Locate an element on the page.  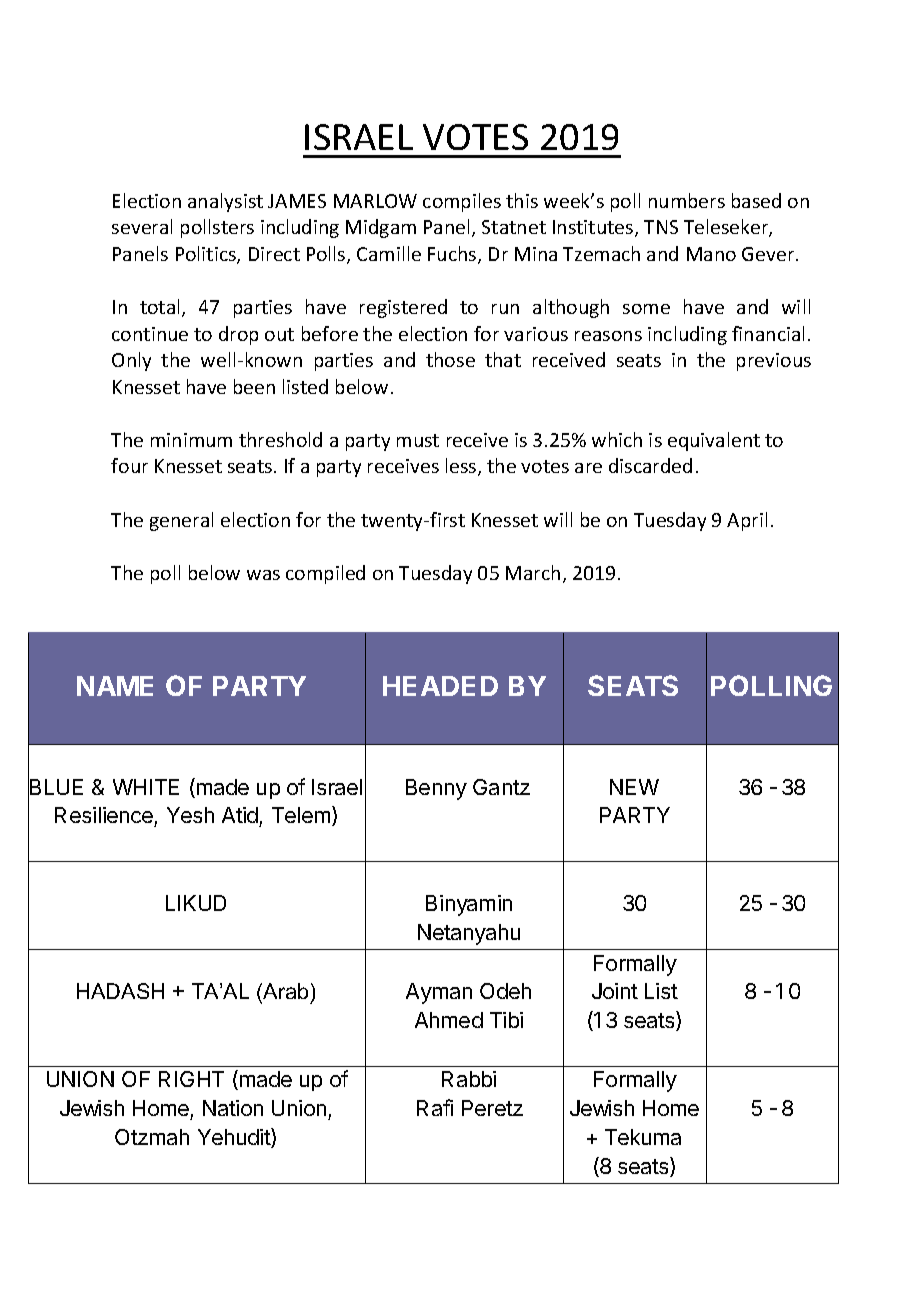
WHITE is located at coordinates (146, 787).
